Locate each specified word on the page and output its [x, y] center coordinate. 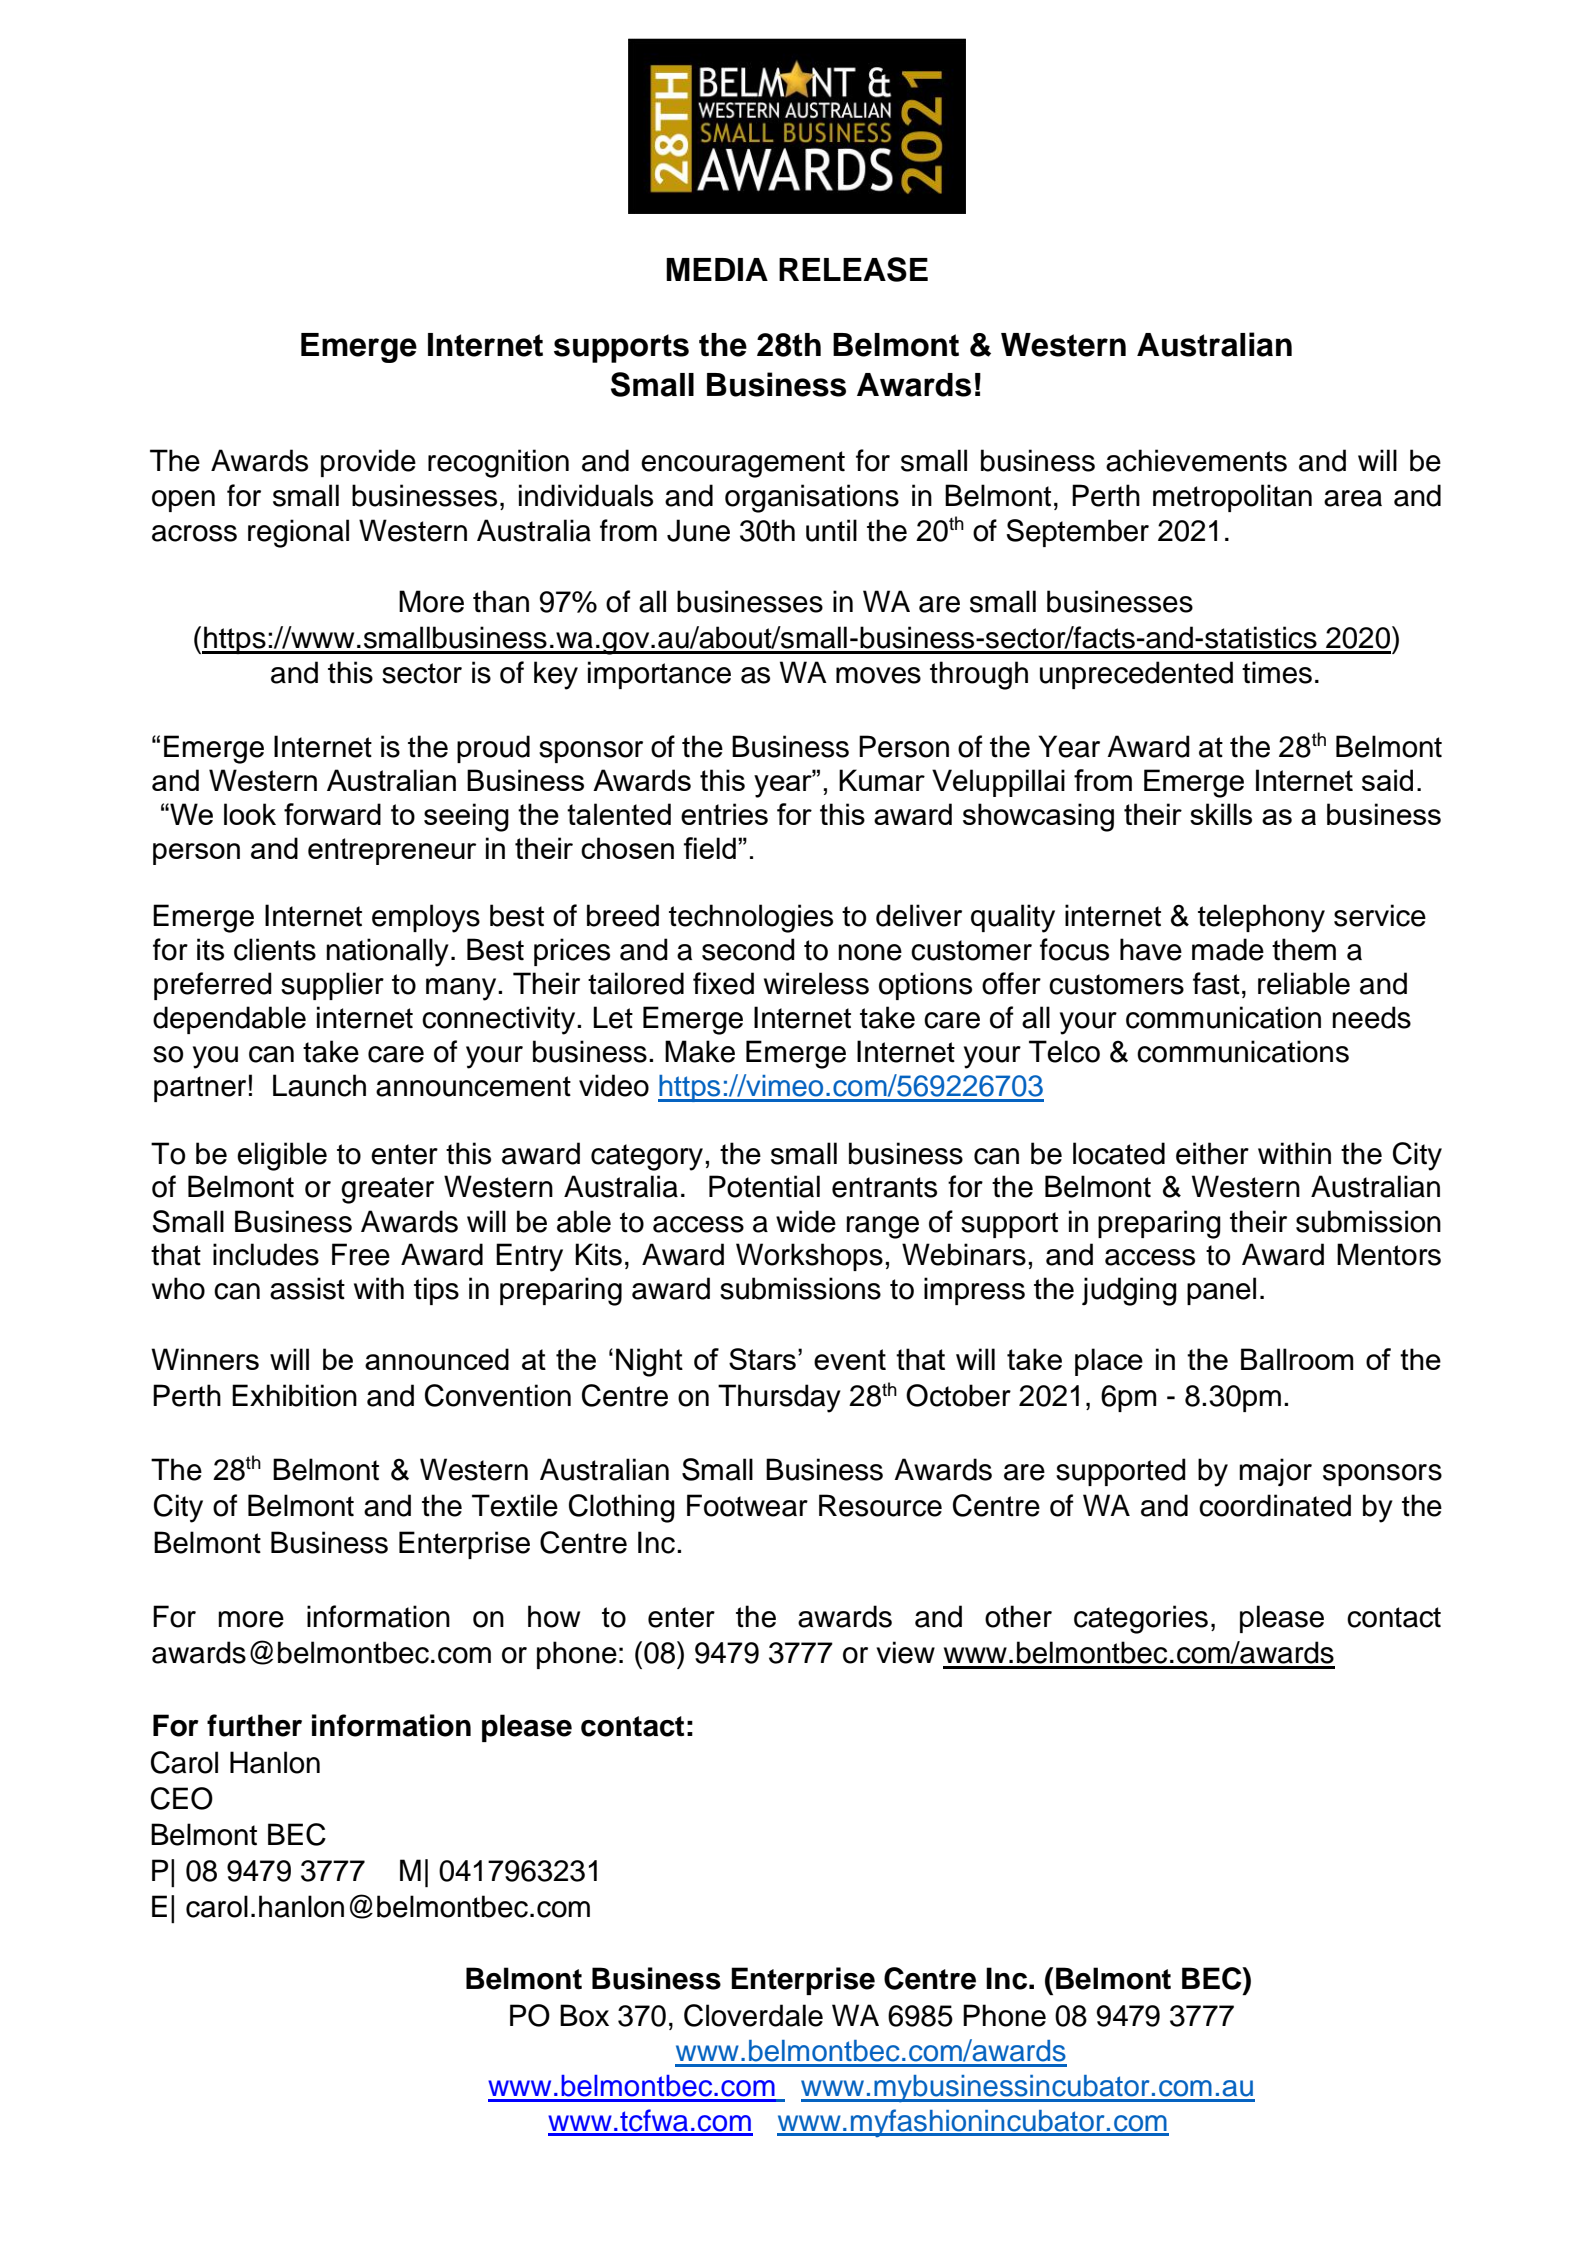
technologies [751, 918]
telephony [1261, 918]
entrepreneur [392, 851]
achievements [1196, 460]
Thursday [779, 1398]
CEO [182, 1798]
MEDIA [717, 269]
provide [368, 463]
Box [584, 2015]
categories [1141, 1619]
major [1275, 1472]
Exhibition [294, 1395]
